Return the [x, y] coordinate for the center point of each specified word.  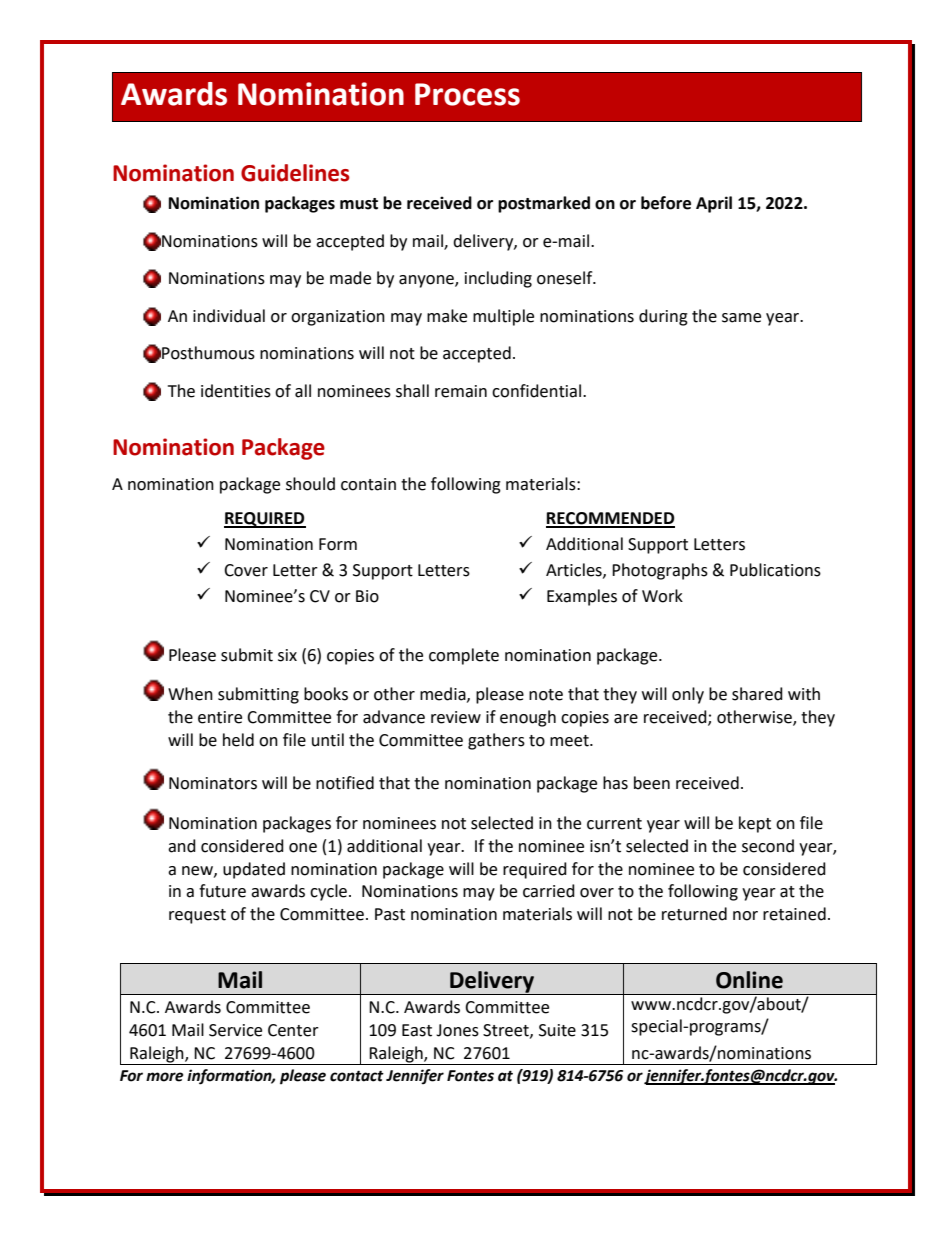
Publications [775, 570]
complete [464, 656]
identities [236, 391]
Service [235, 1030]
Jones [457, 1030]
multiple [503, 317]
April [714, 204]
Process [467, 94]
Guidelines [295, 173]
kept [755, 824]
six [287, 655]
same [741, 318]
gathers [496, 741]
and [182, 846]
